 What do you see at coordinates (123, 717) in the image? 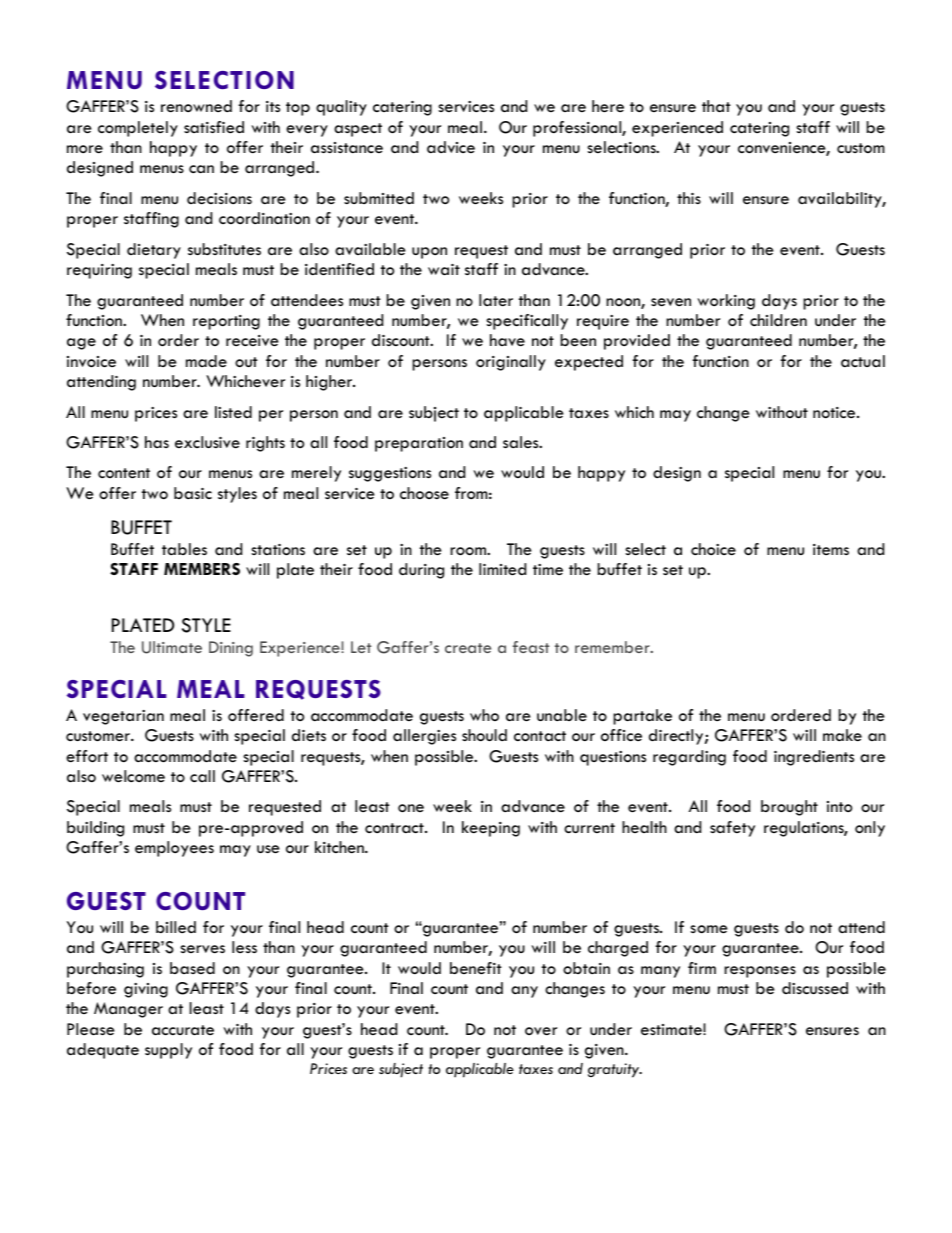
I see `vegetarian` at bounding box center [123, 717].
